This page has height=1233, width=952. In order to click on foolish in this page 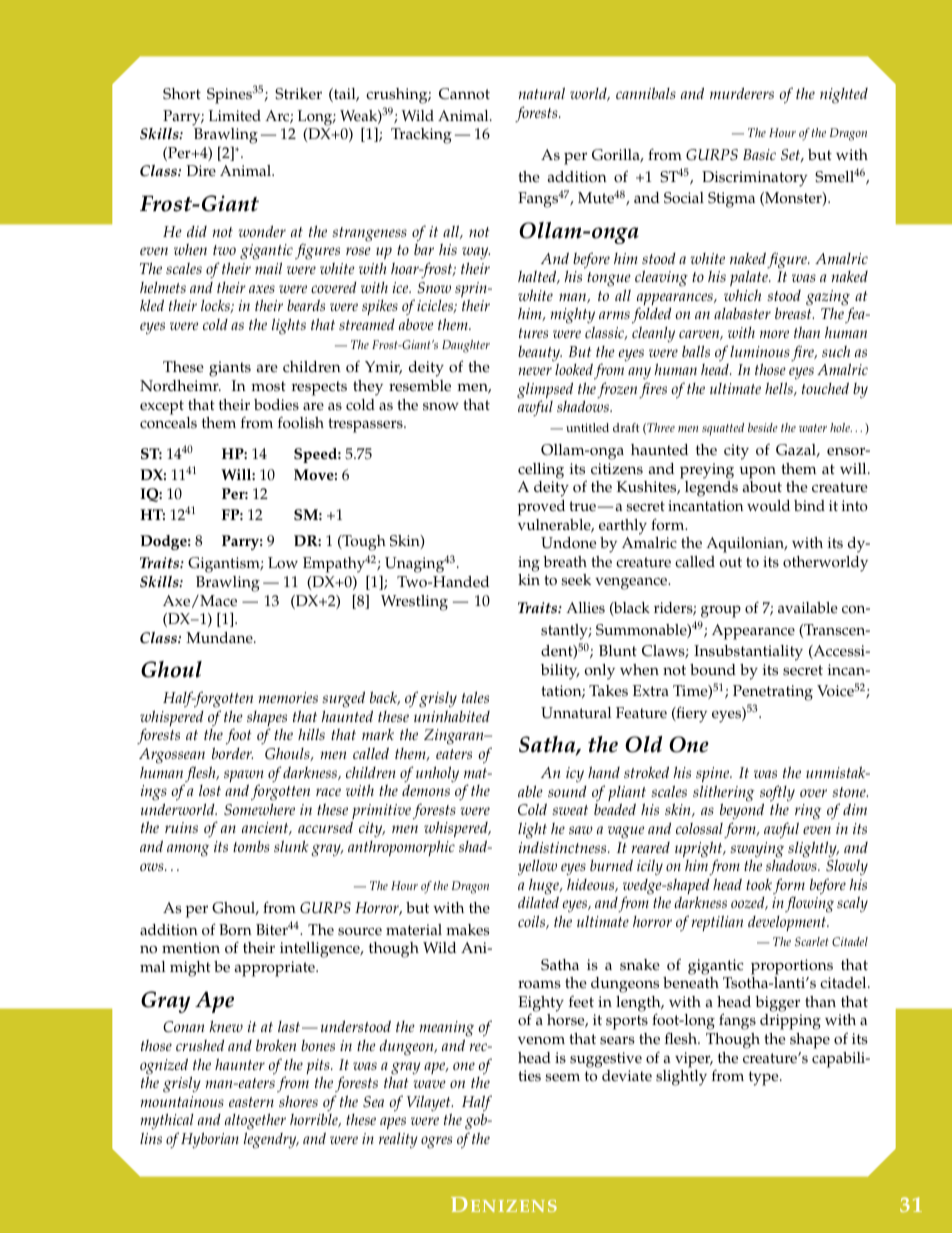, I will do `click(301, 422)`.
